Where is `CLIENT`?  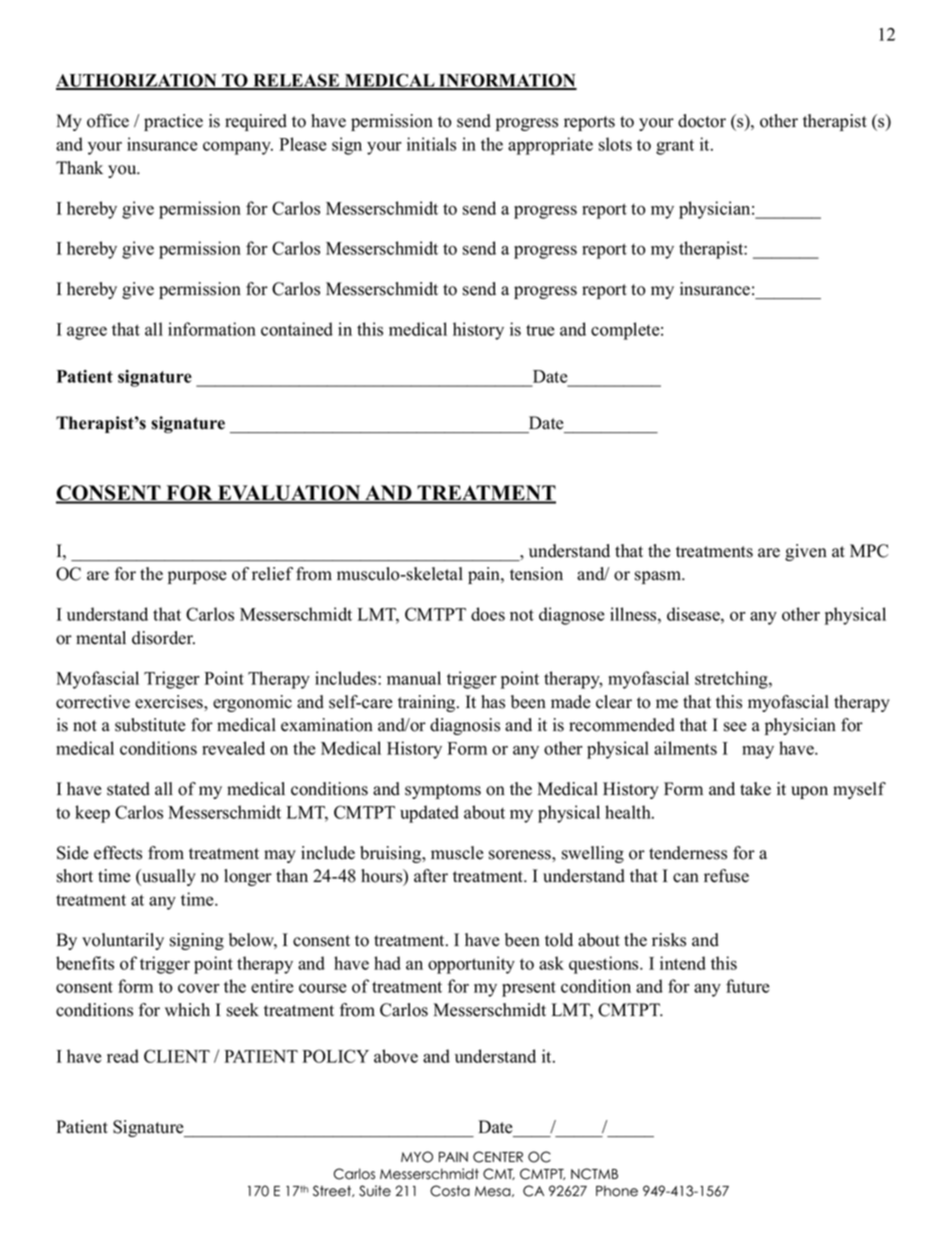 CLIENT is located at coordinates (177, 1056).
